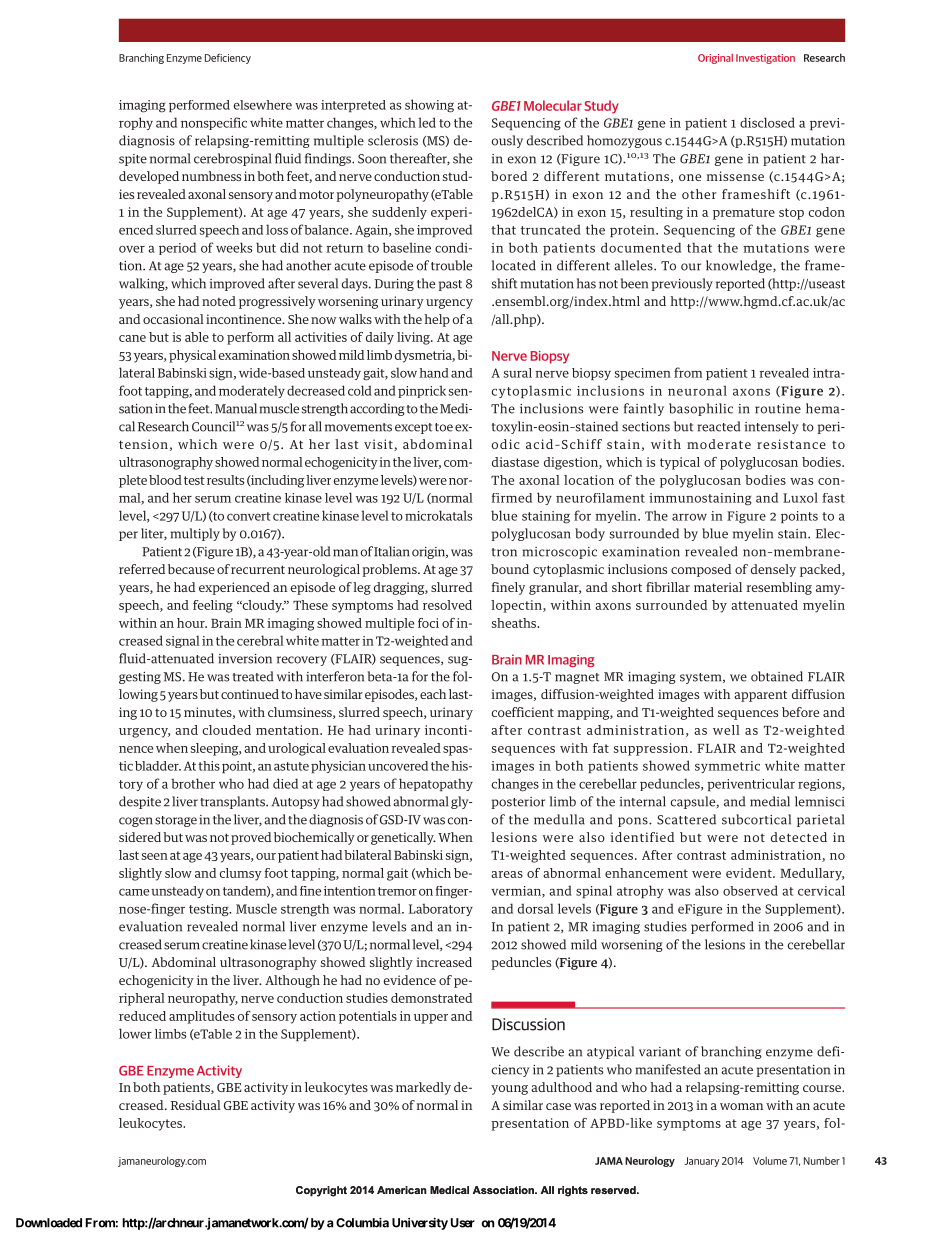 The height and width of the screenshot is (1233, 952). I want to click on developed, so click(149, 177).
